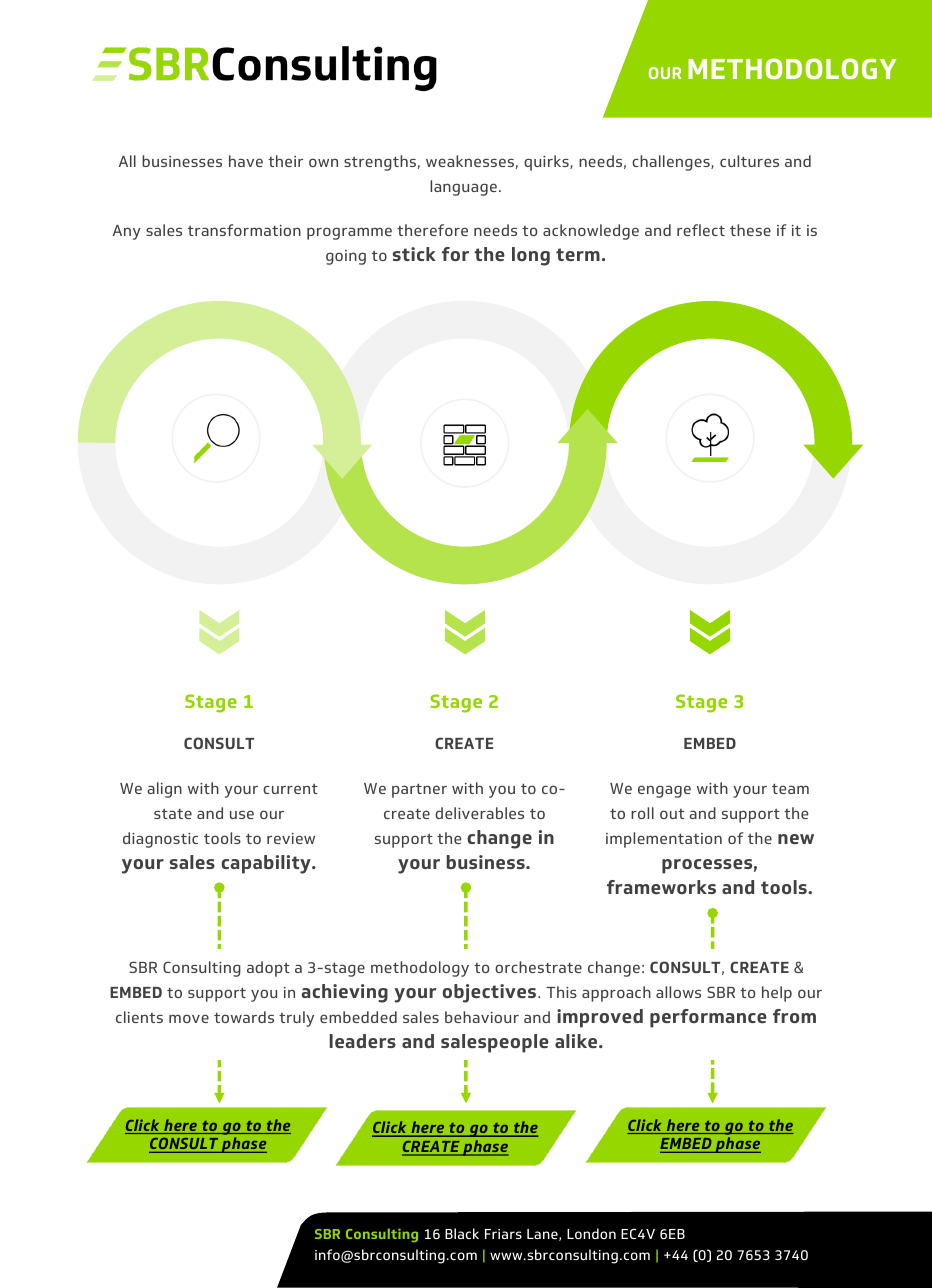  What do you see at coordinates (664, 791) in the image?
I see `engage` at bounding box center [664, 791].
